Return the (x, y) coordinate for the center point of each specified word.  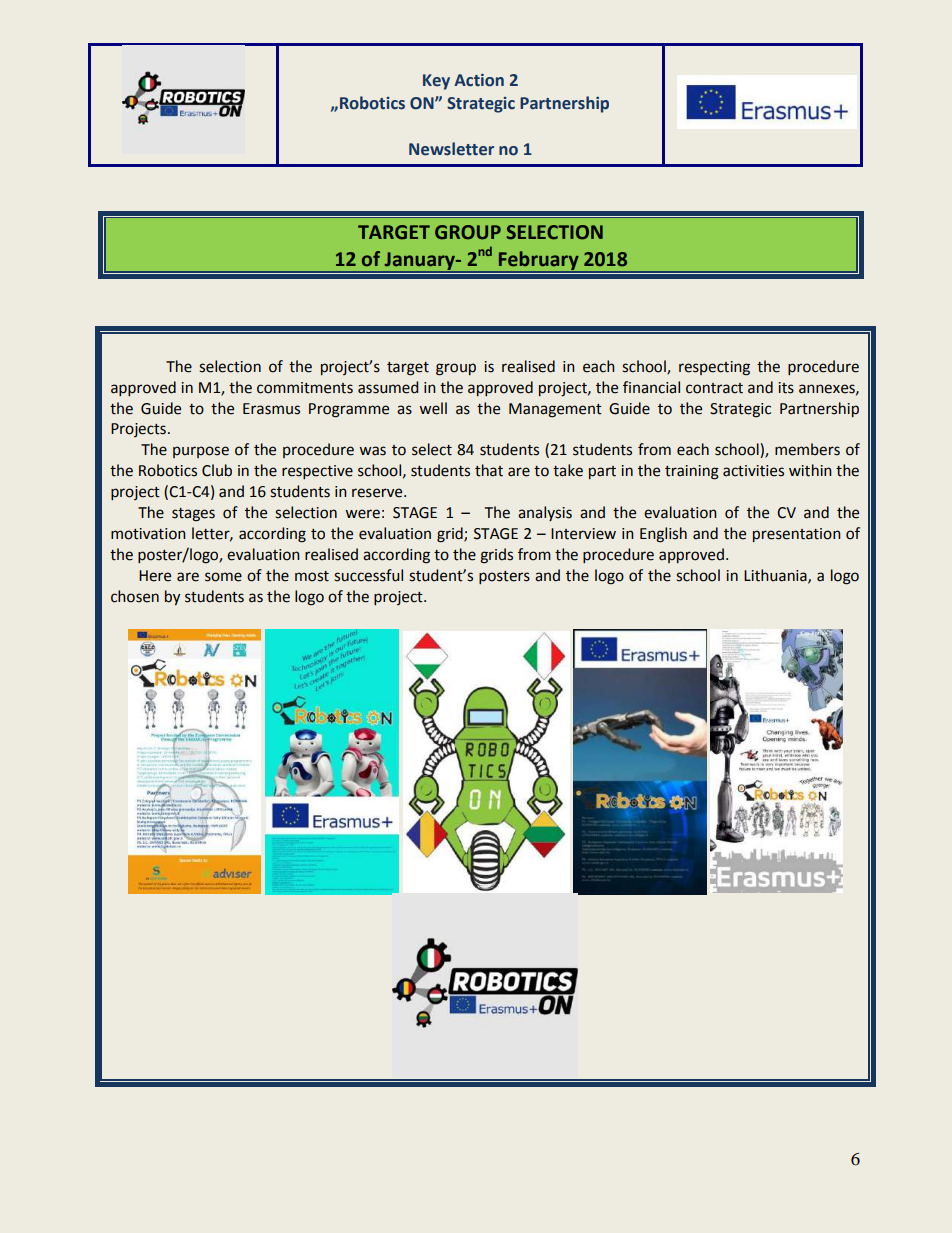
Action (479, 80)
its (786, 388)
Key (436, 82)
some (223, 577)
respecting (714, 368)
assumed (388, 387)
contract (714, 388)
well (433, 408)
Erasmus (271, 409)
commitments (305, 388)
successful (368, 575)
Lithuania (776, 576)
